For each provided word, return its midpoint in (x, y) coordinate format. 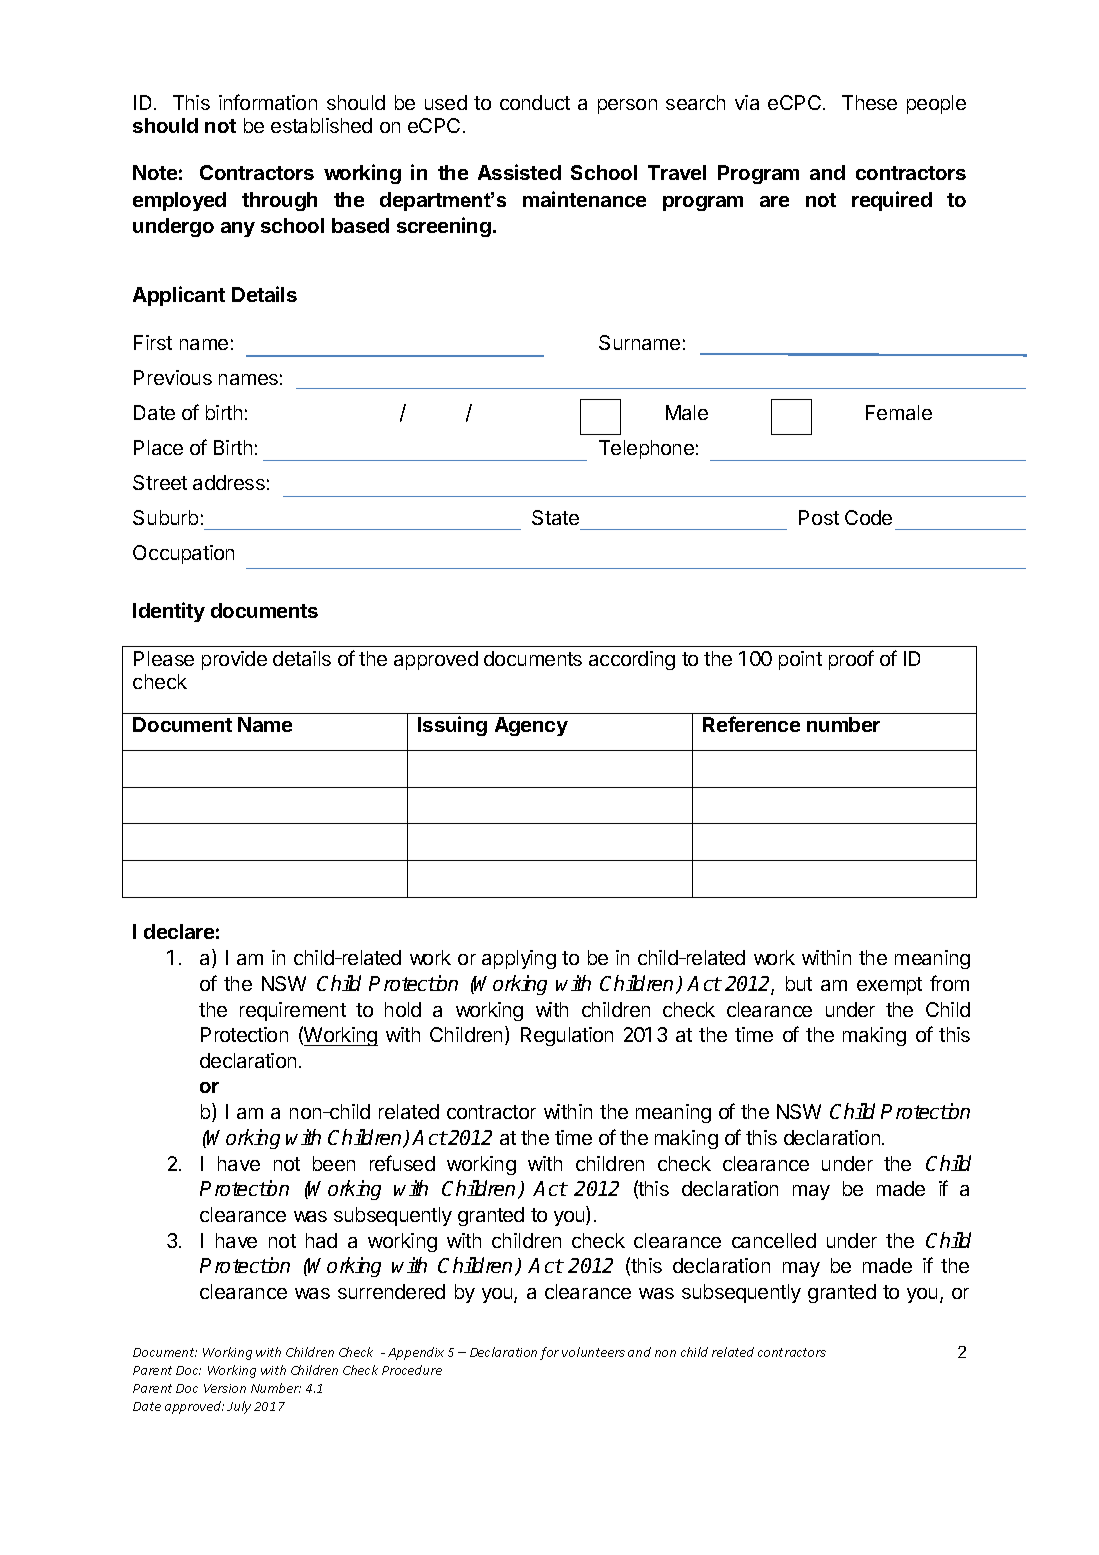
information (268, 102)
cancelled (774, 1240)
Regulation (567, 1036)
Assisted (519, 172)
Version (225, 1388)
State (555, 517)
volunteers (593, 1352)
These (869, 102)
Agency (531, 726)
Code (868, 517)
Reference (751, 724)
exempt (889, 986)
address (229, 482)
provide (234, 660)
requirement (293, 1011)
